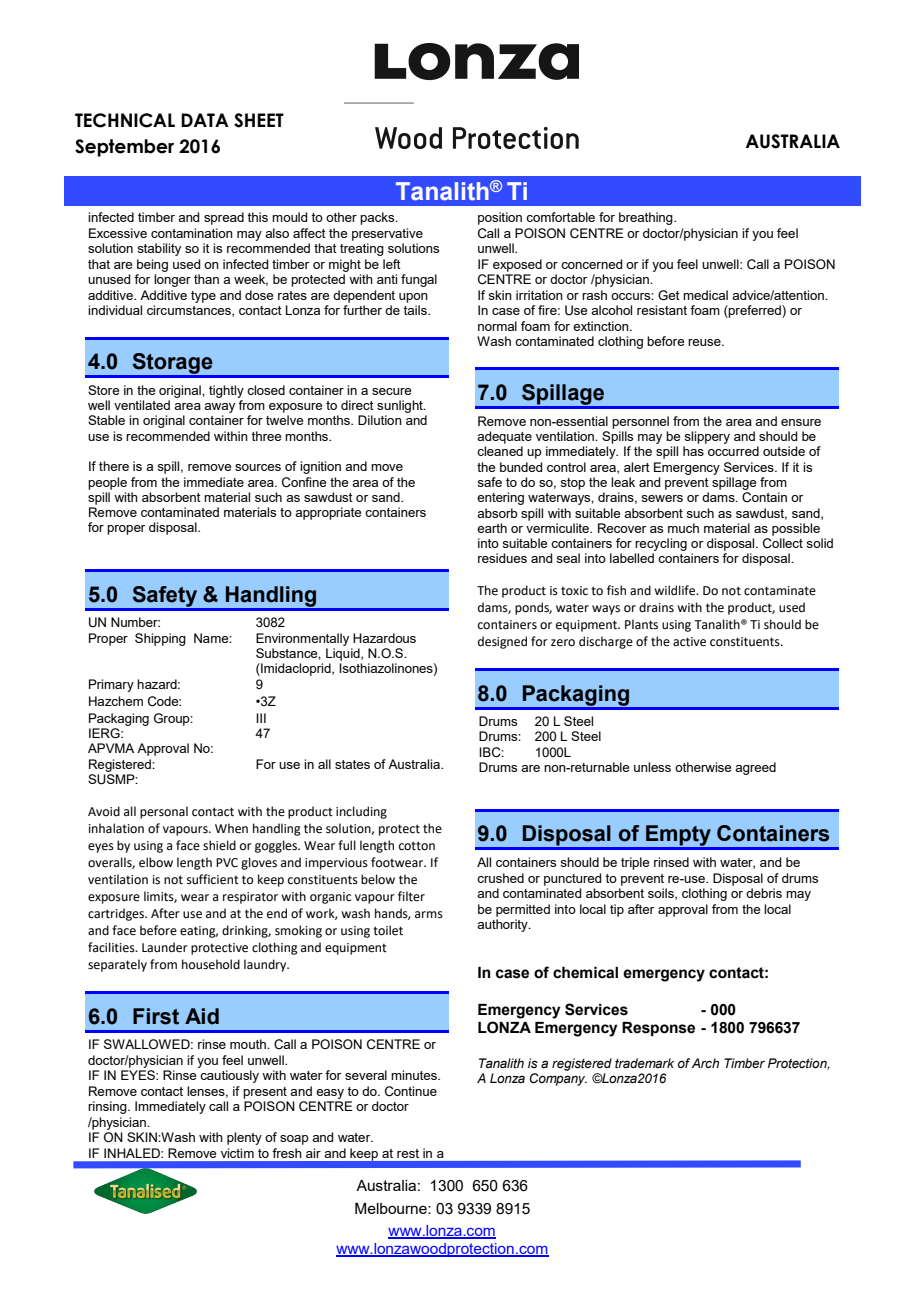 This page has width=924, height=1308. What do you see at coordinates (500, 498) in the page?
I see `entering` at bounding box center [500, 498].
